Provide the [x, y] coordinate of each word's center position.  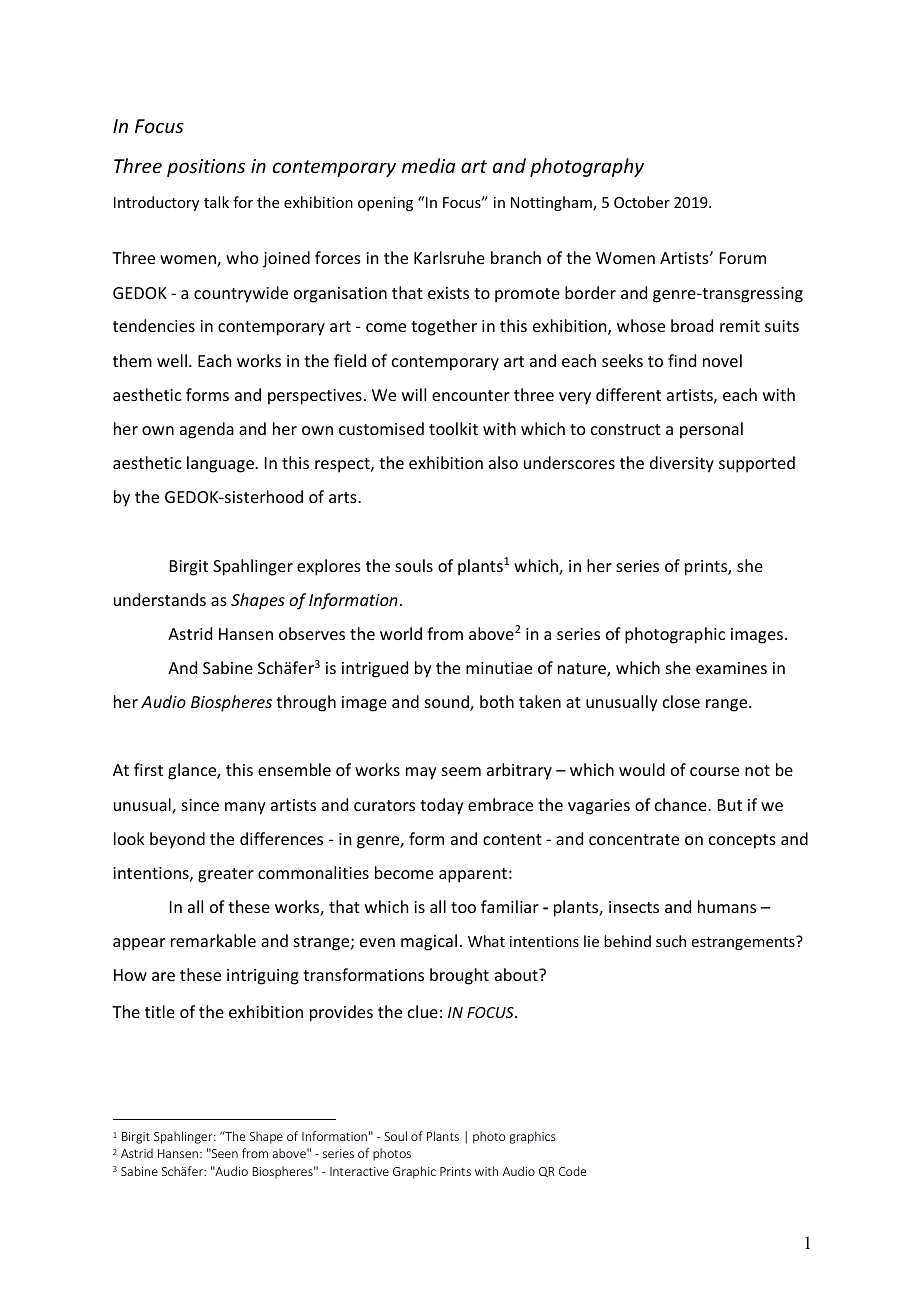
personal [711, 430]
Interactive [359, 1171]
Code [572, 1171]
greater [226, 875]
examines [731, 668]
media [428, 165]
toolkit [453, 428]
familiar [510, 906]
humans [727, 906]
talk [216, 202]
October [642, 202]
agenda [207, 430]
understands [160, 599]
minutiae [499, 668]
